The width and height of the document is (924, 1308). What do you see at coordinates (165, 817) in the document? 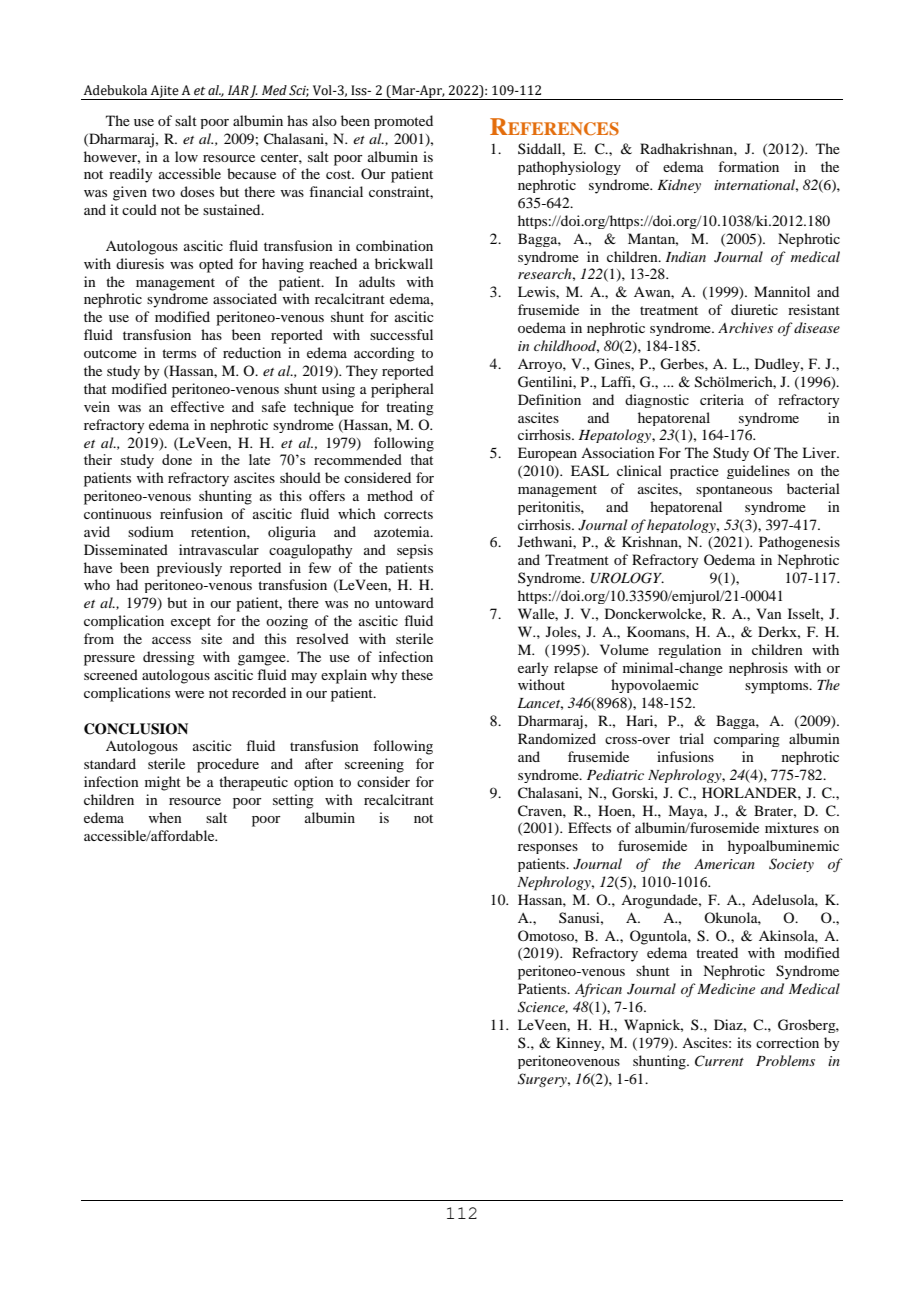
I see `when` at bounding box center [165, 817].
